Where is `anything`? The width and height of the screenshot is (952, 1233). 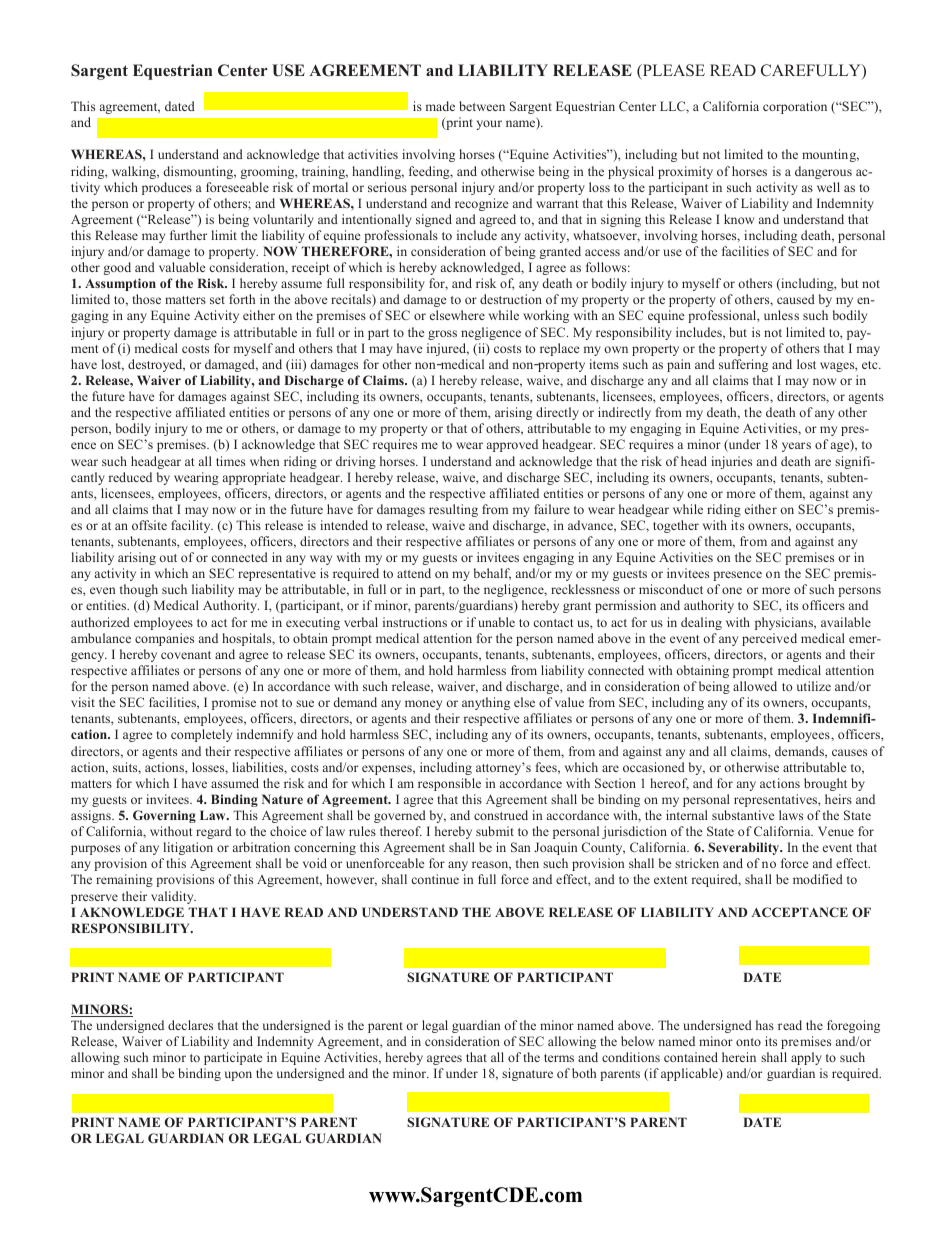 anything is located at coordinates (486, 703).
